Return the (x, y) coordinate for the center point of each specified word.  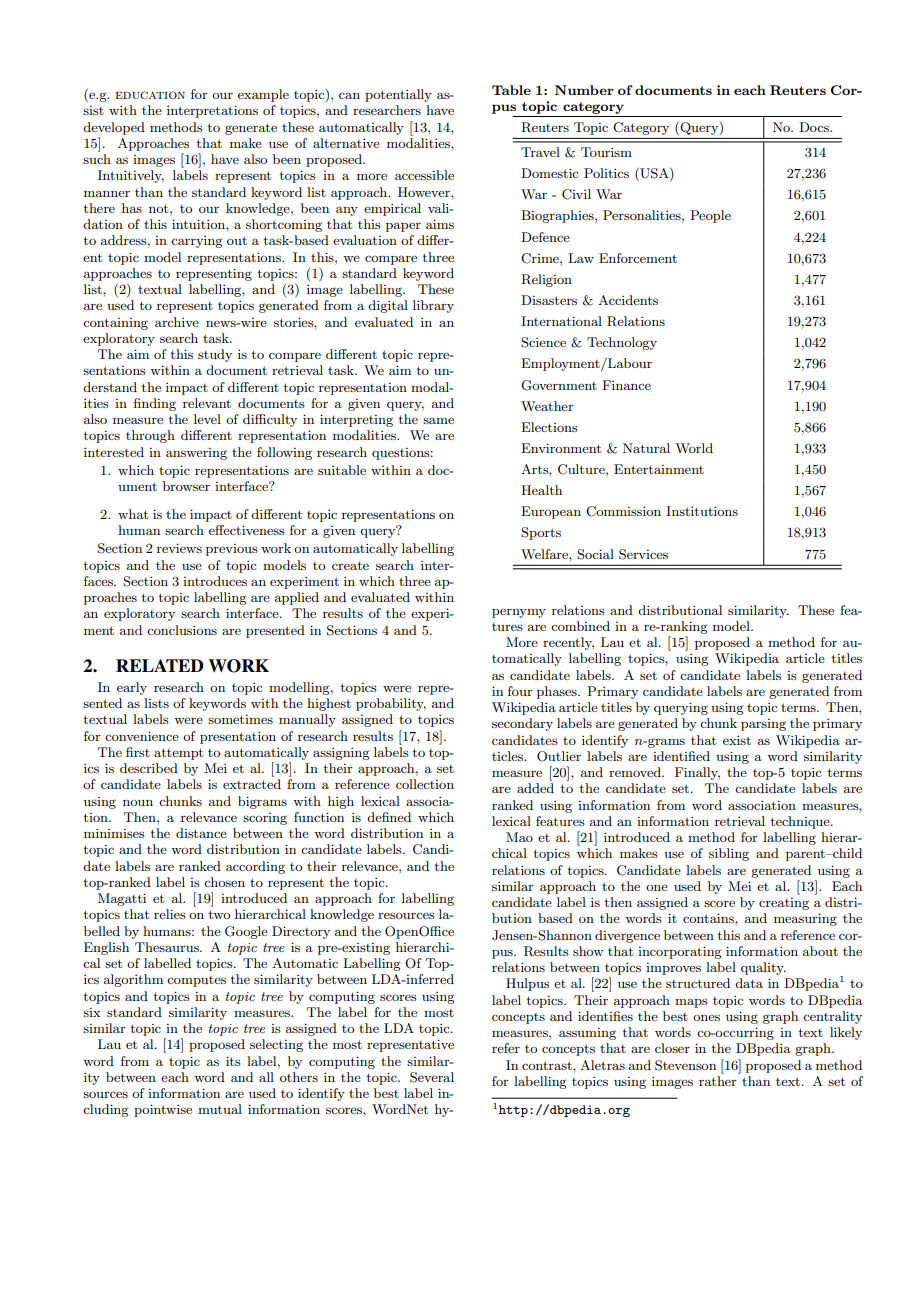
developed (114, 128)
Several (432, 1077)
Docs (815, 127)
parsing (763, 725)
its (233, 1061)
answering (196, 454)
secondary (522, 724)
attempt (178, 754)
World (694, 448)
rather (718, 1081)
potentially (398, 95)
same (438, 420)
